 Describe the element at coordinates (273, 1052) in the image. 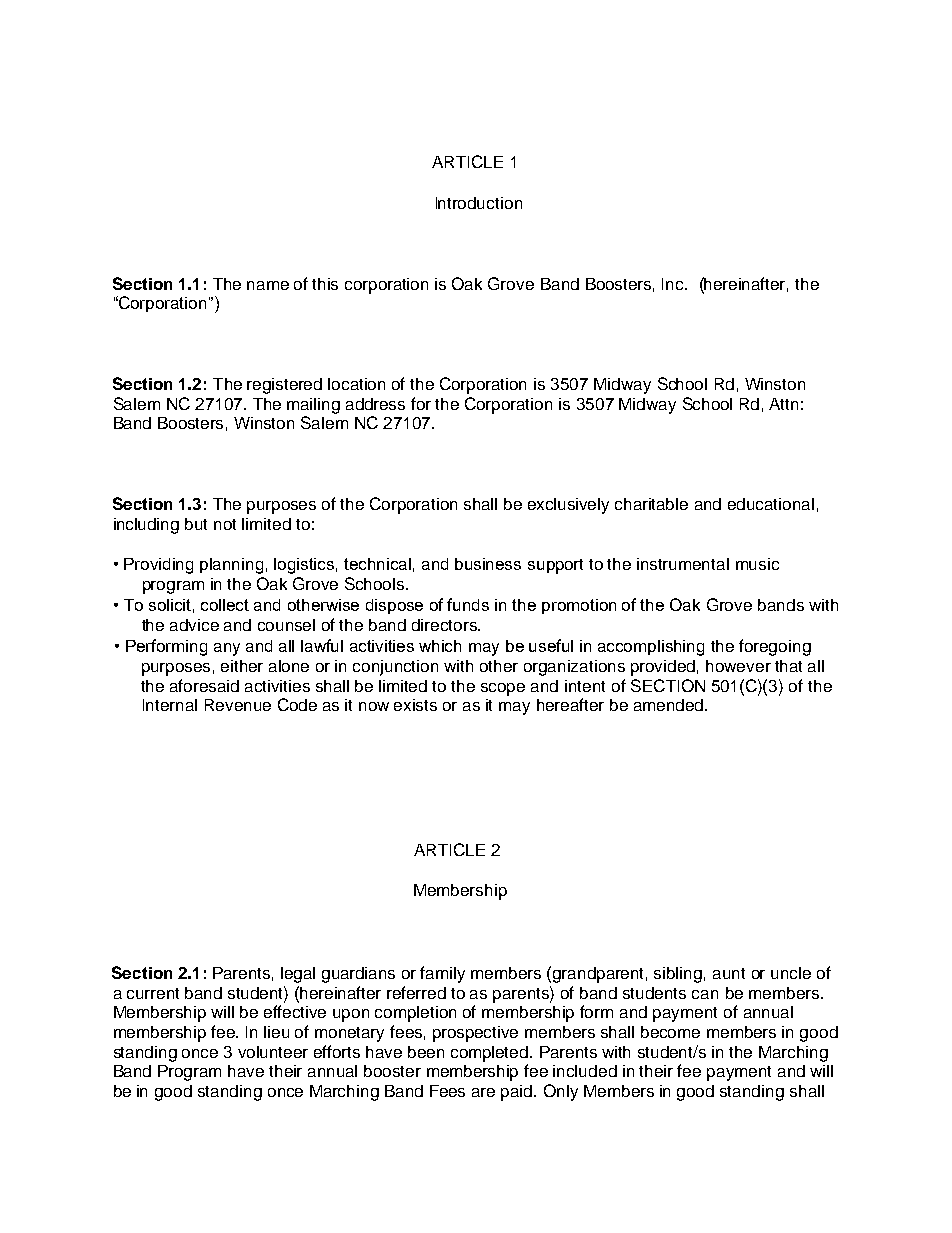

I see `volunteer` at that location.
